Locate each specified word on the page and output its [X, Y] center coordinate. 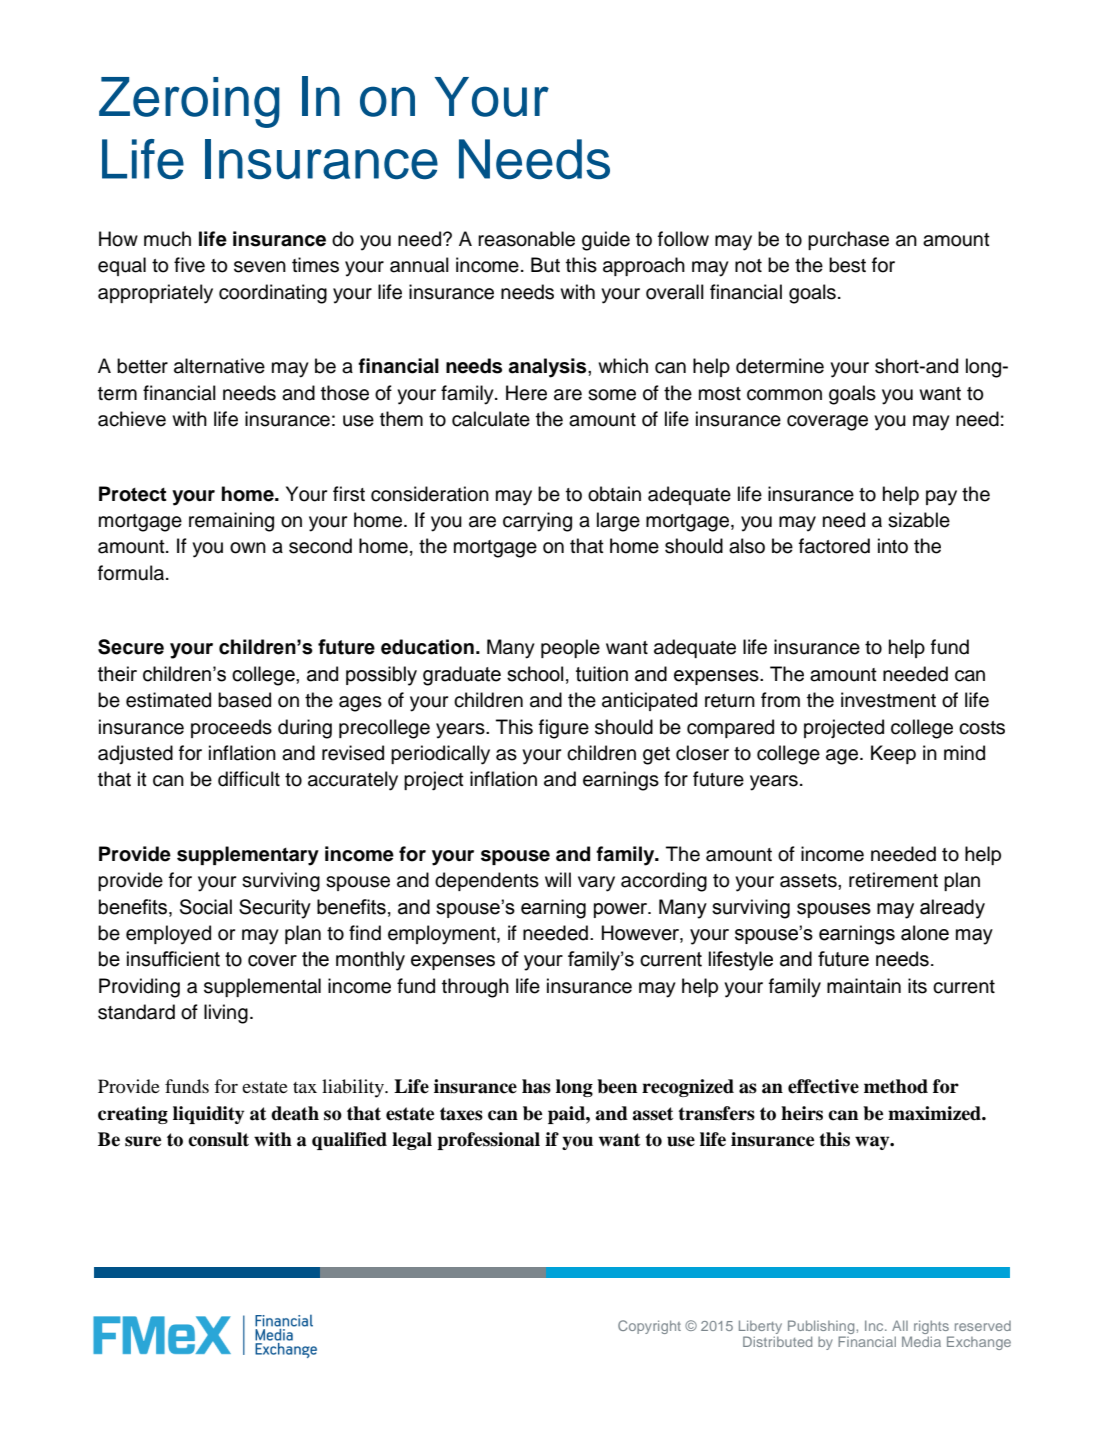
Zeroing [189, 102]
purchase [848, 240]
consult [218, 1139]
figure [564, 729]
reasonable [526, 239]
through [475, 988]
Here [526, 393]
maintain [864, 986]
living [226, 1014]
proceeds [231, 728]
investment [888, 700]
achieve [132, 419]
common [784, 395]
